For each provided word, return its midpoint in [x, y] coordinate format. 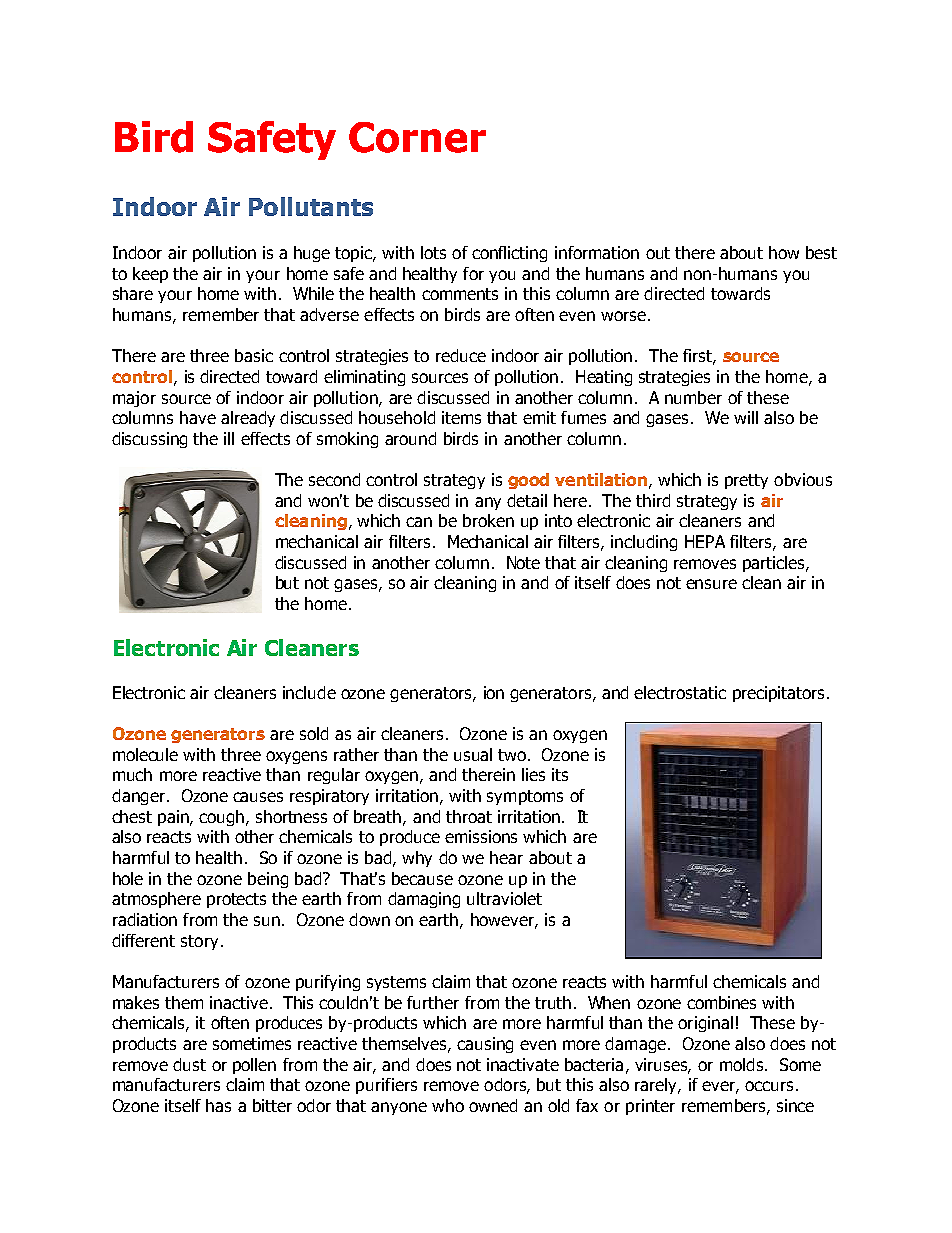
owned [493, 1105]
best [821, 252]
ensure [711, 584]
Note [523, 562]
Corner [417, 137]
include [309, 692]
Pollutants [311, 206]
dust [189, 1064]
